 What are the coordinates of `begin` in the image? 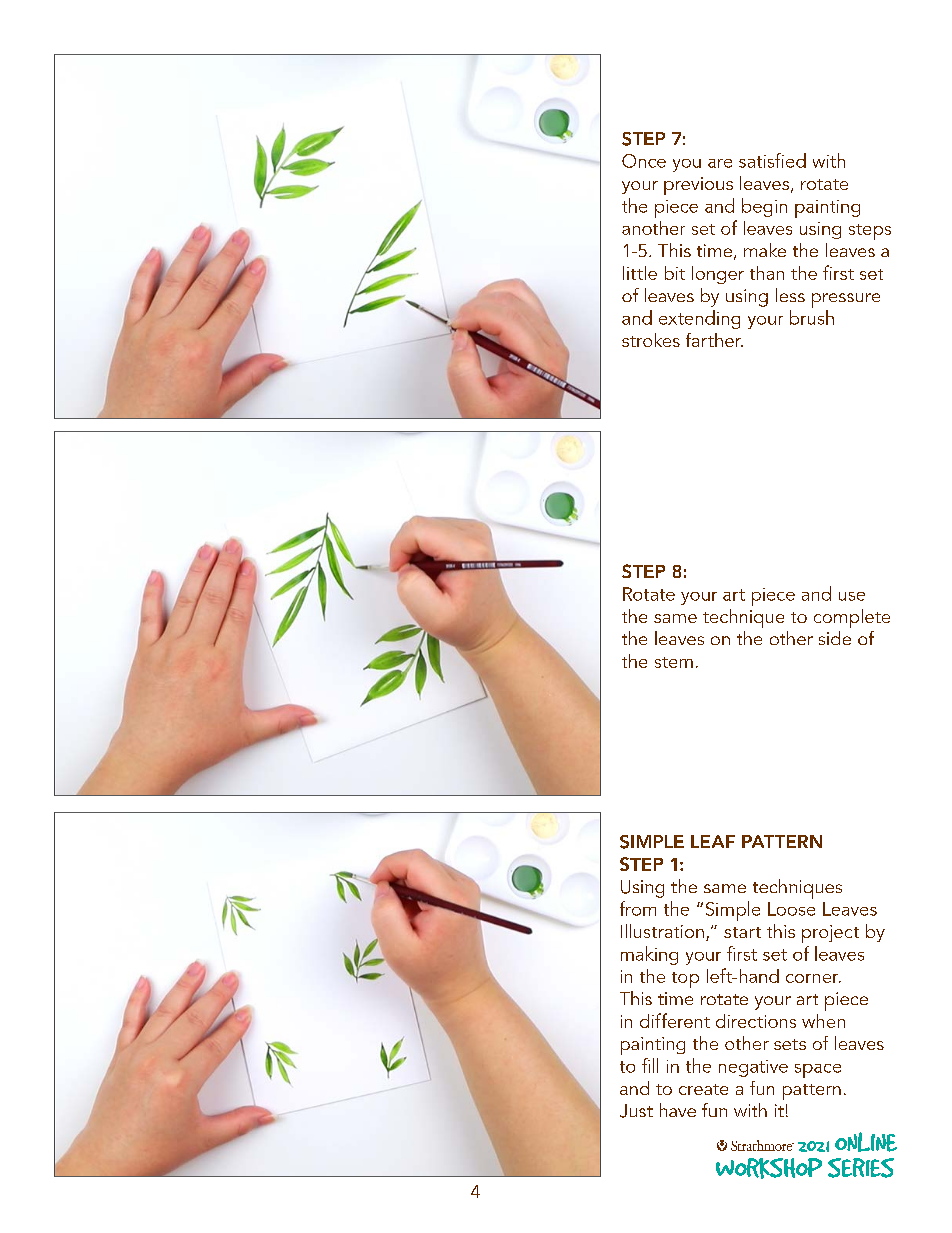 It's located at (764, 207).
